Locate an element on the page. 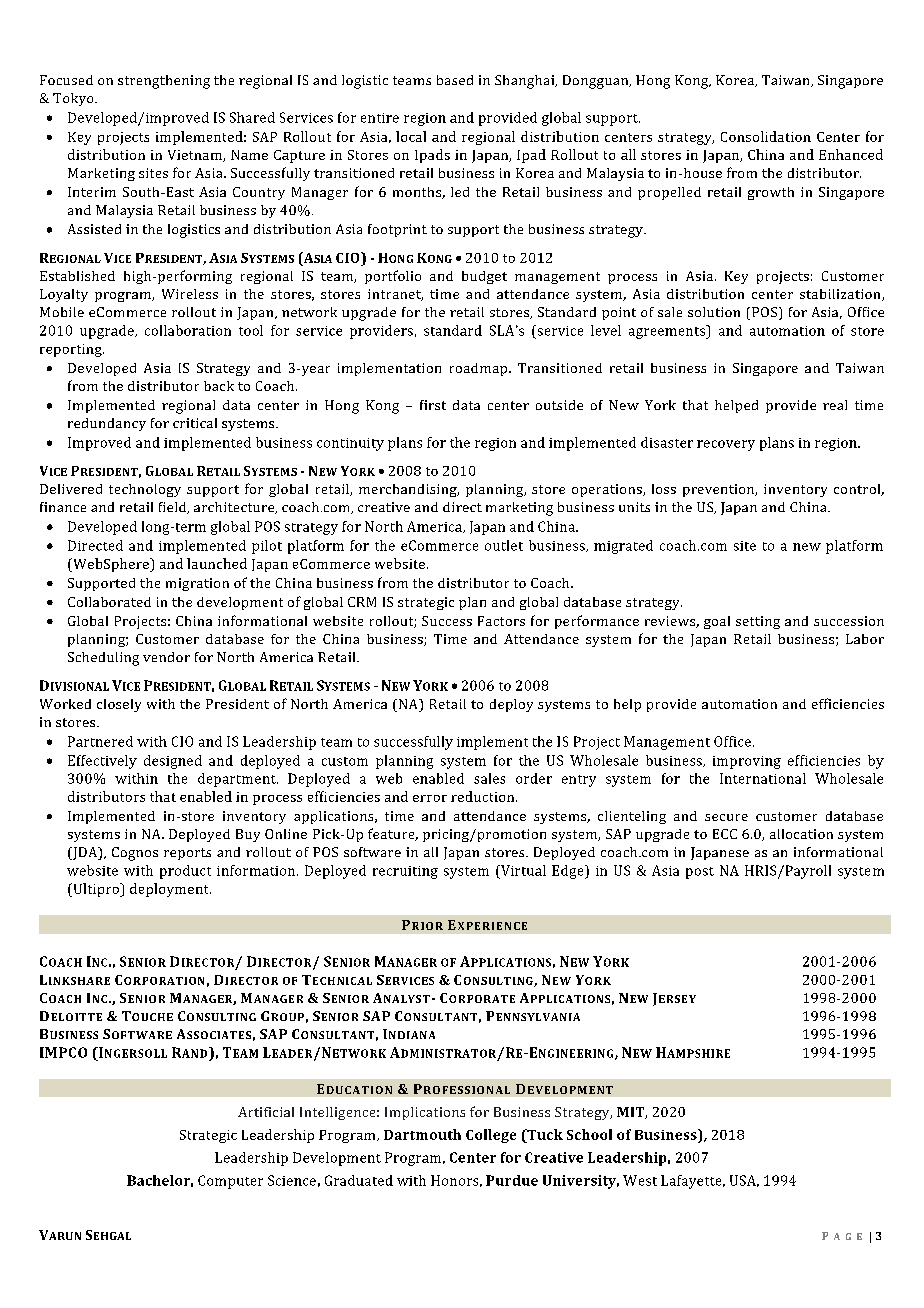 The height and width of the image is (1308, 924). designed is located at coordinates (173, 762).
